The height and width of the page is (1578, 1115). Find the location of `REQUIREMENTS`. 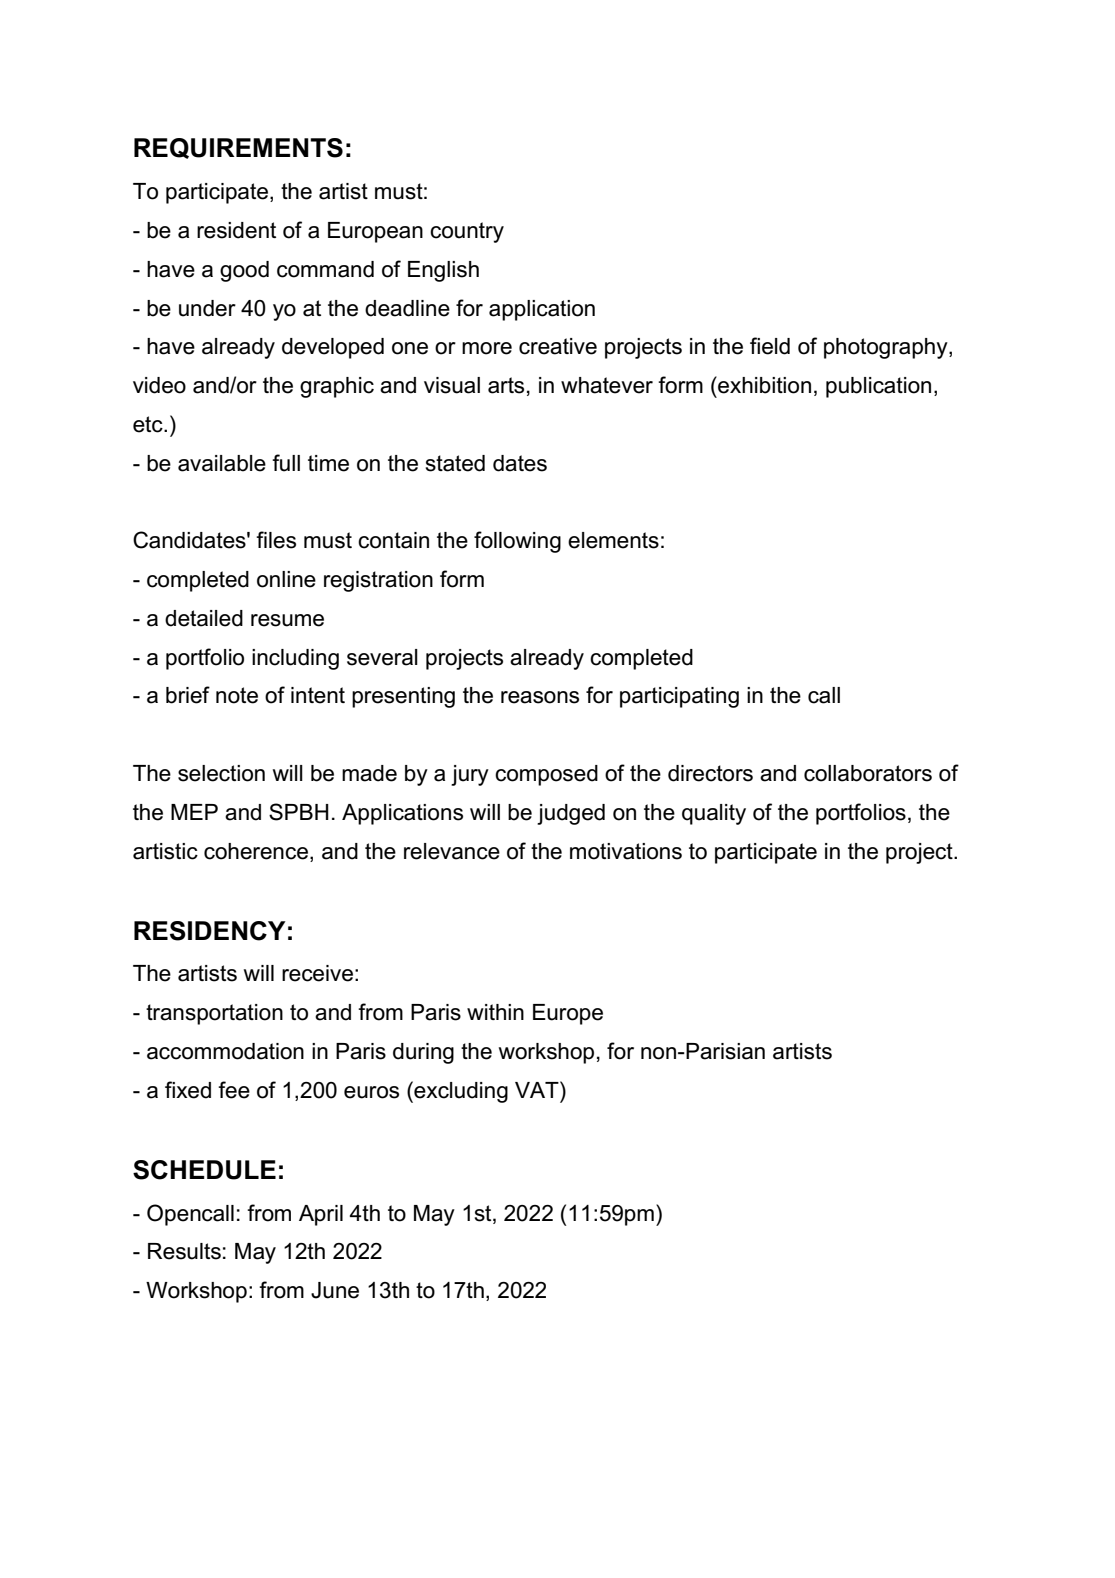

REQUIREMENTS is located at coordinates (238, 148).
